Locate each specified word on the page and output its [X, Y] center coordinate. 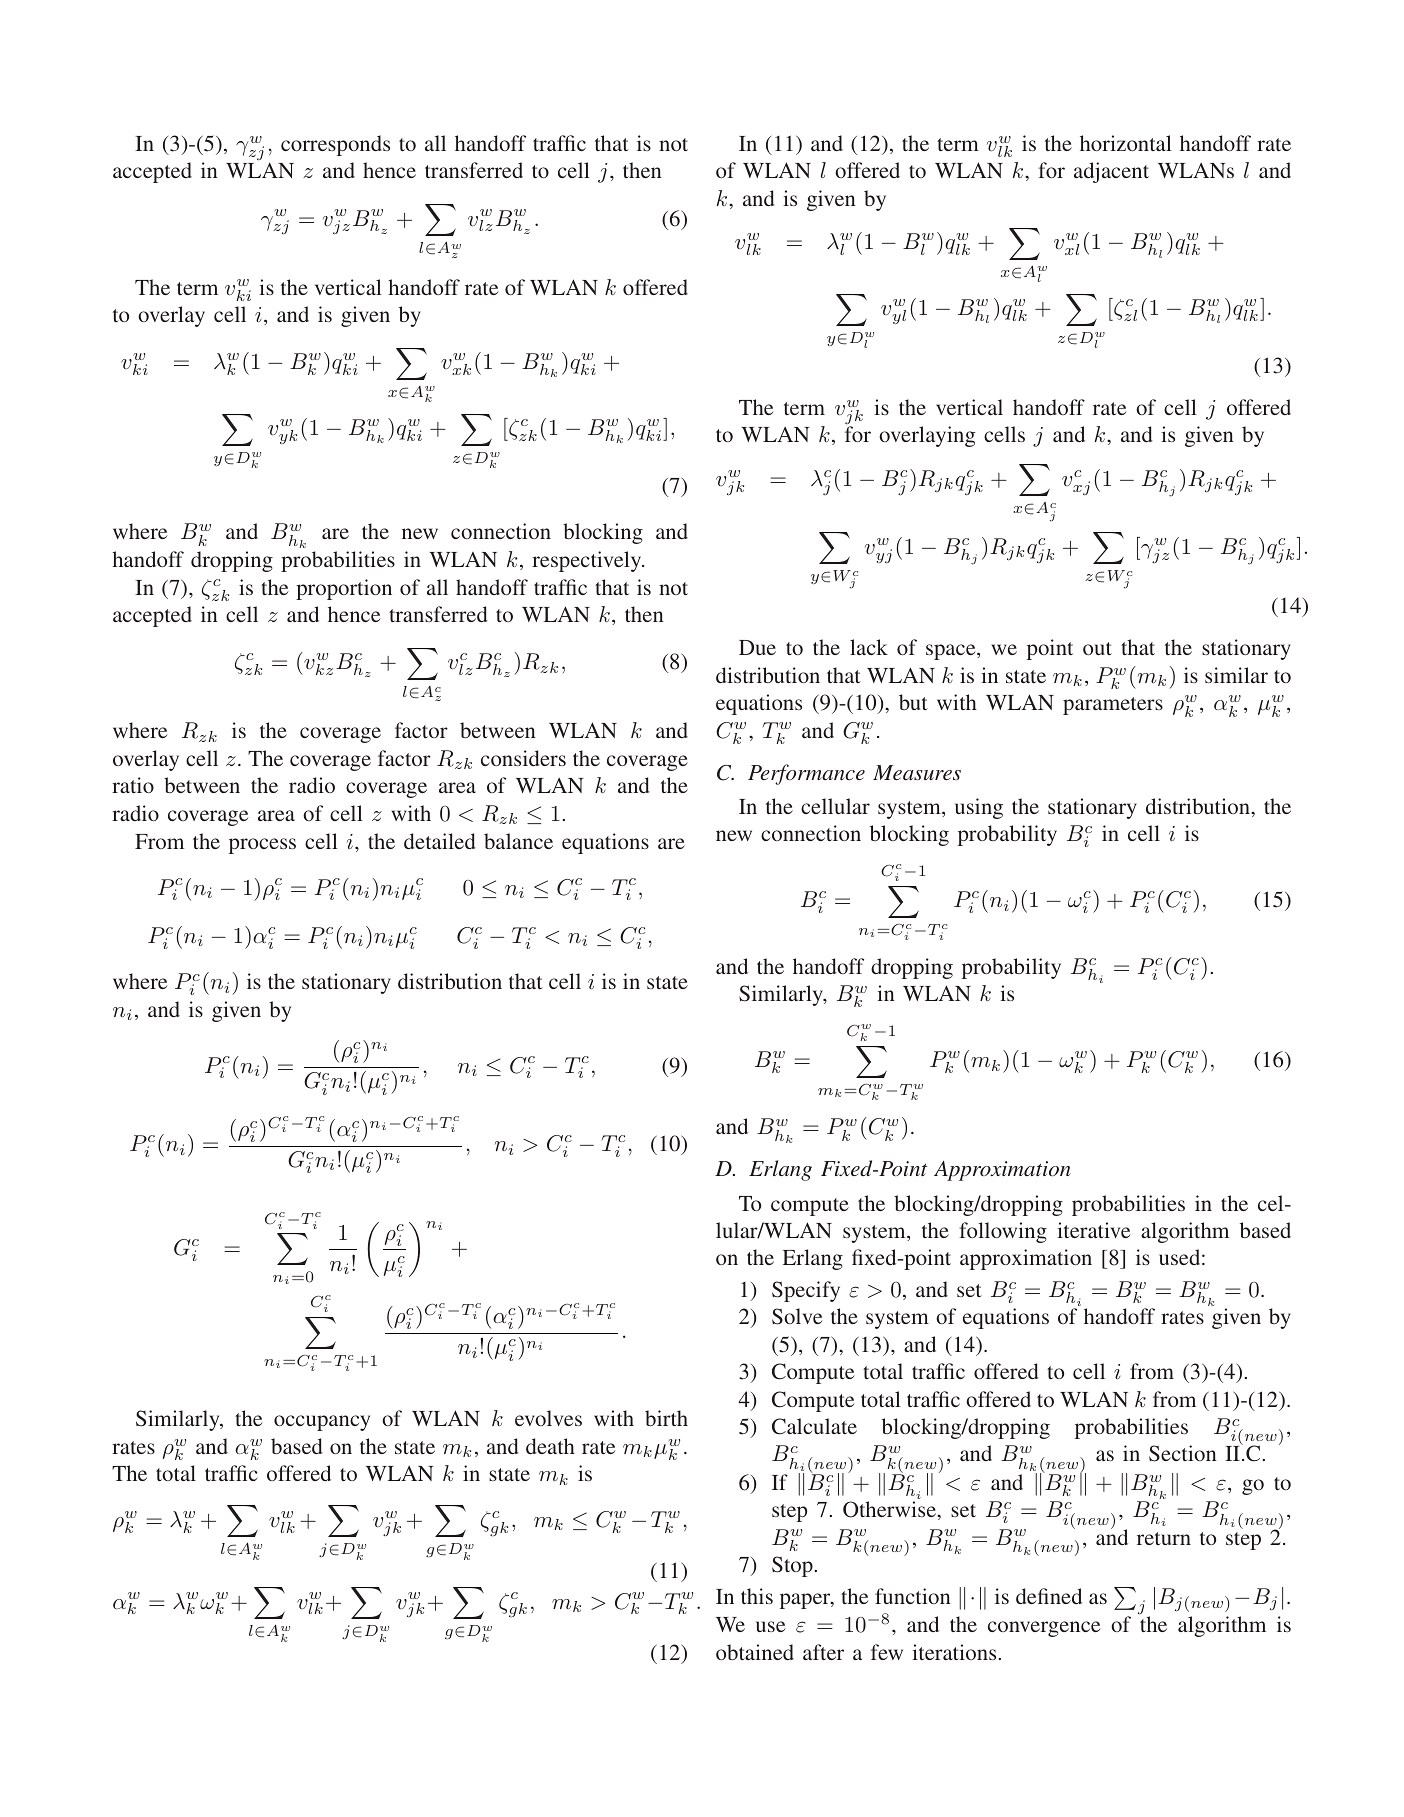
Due [757, 647]
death [550, 1446]
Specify [806, 1291]
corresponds [335, 145]
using [979, 808]
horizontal [1126, 143]
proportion [344, 589]
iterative [1093, 1230]
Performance [806, 774]
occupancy [322, 1423]
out [1097, 648]
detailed [440, 841]
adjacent [1111, 172]
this [757, 1596]
